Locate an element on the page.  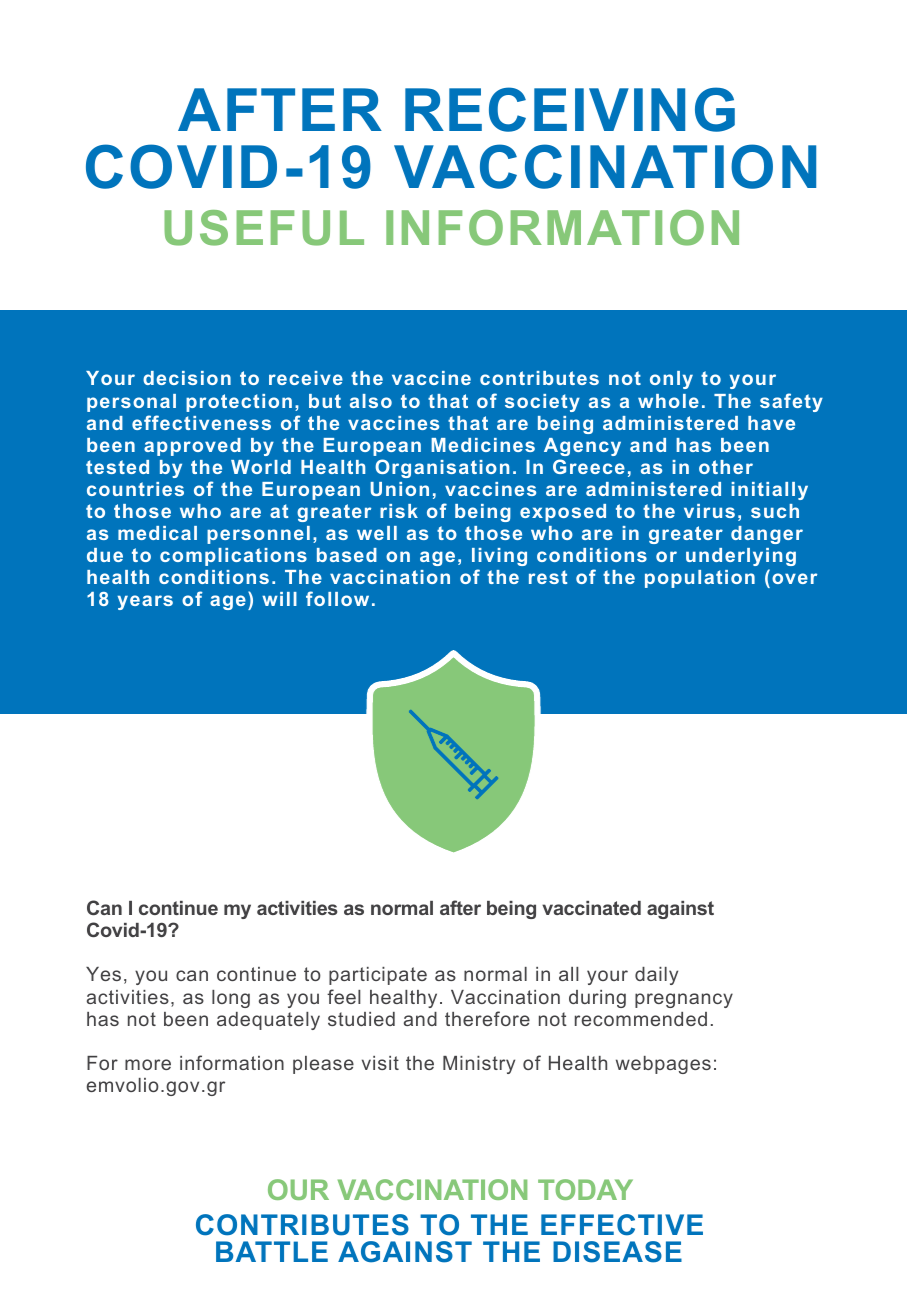
TODAY is located at coordinates (585, 1189).
